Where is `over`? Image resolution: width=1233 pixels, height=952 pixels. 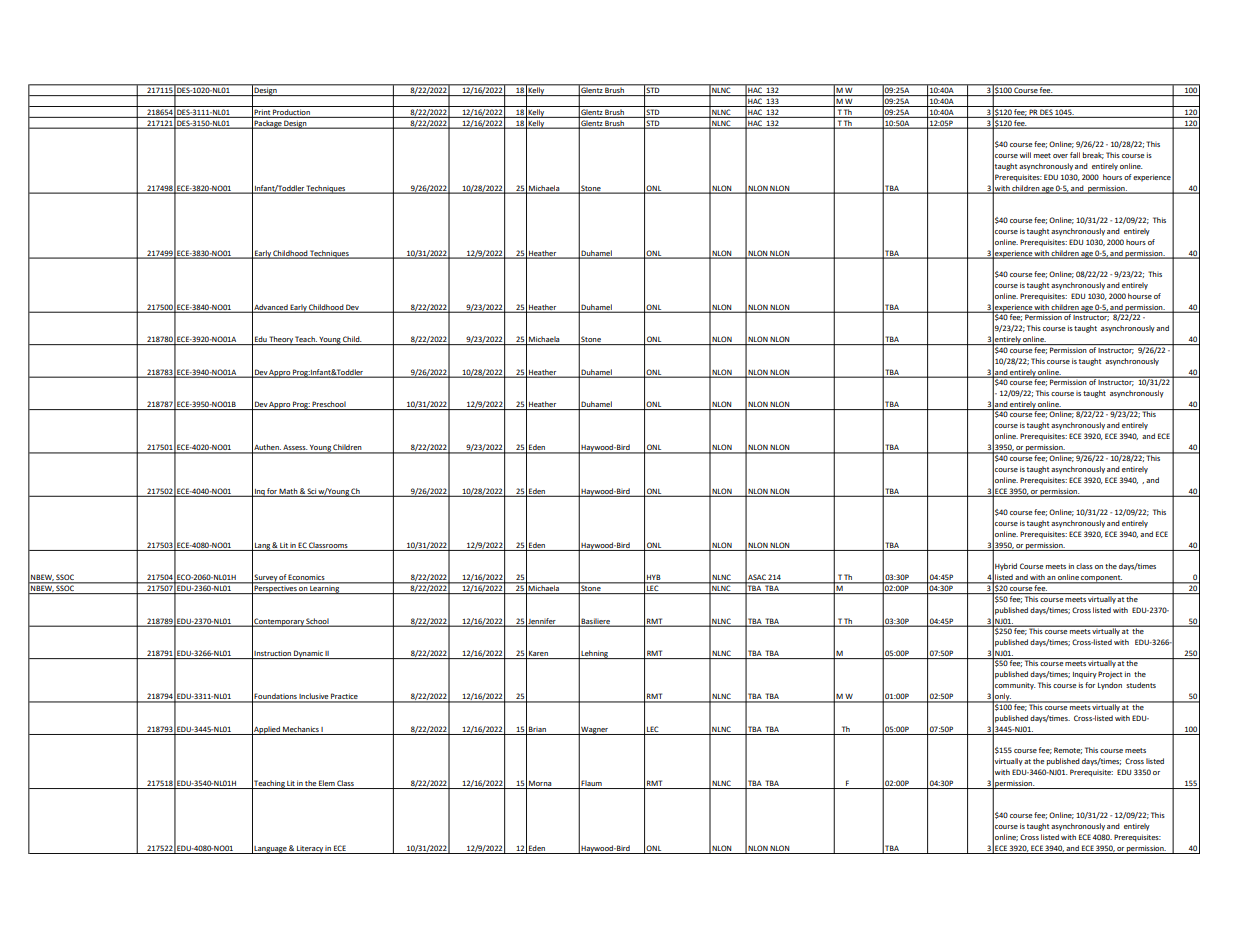
over is located at coordinates (1060, 156).
